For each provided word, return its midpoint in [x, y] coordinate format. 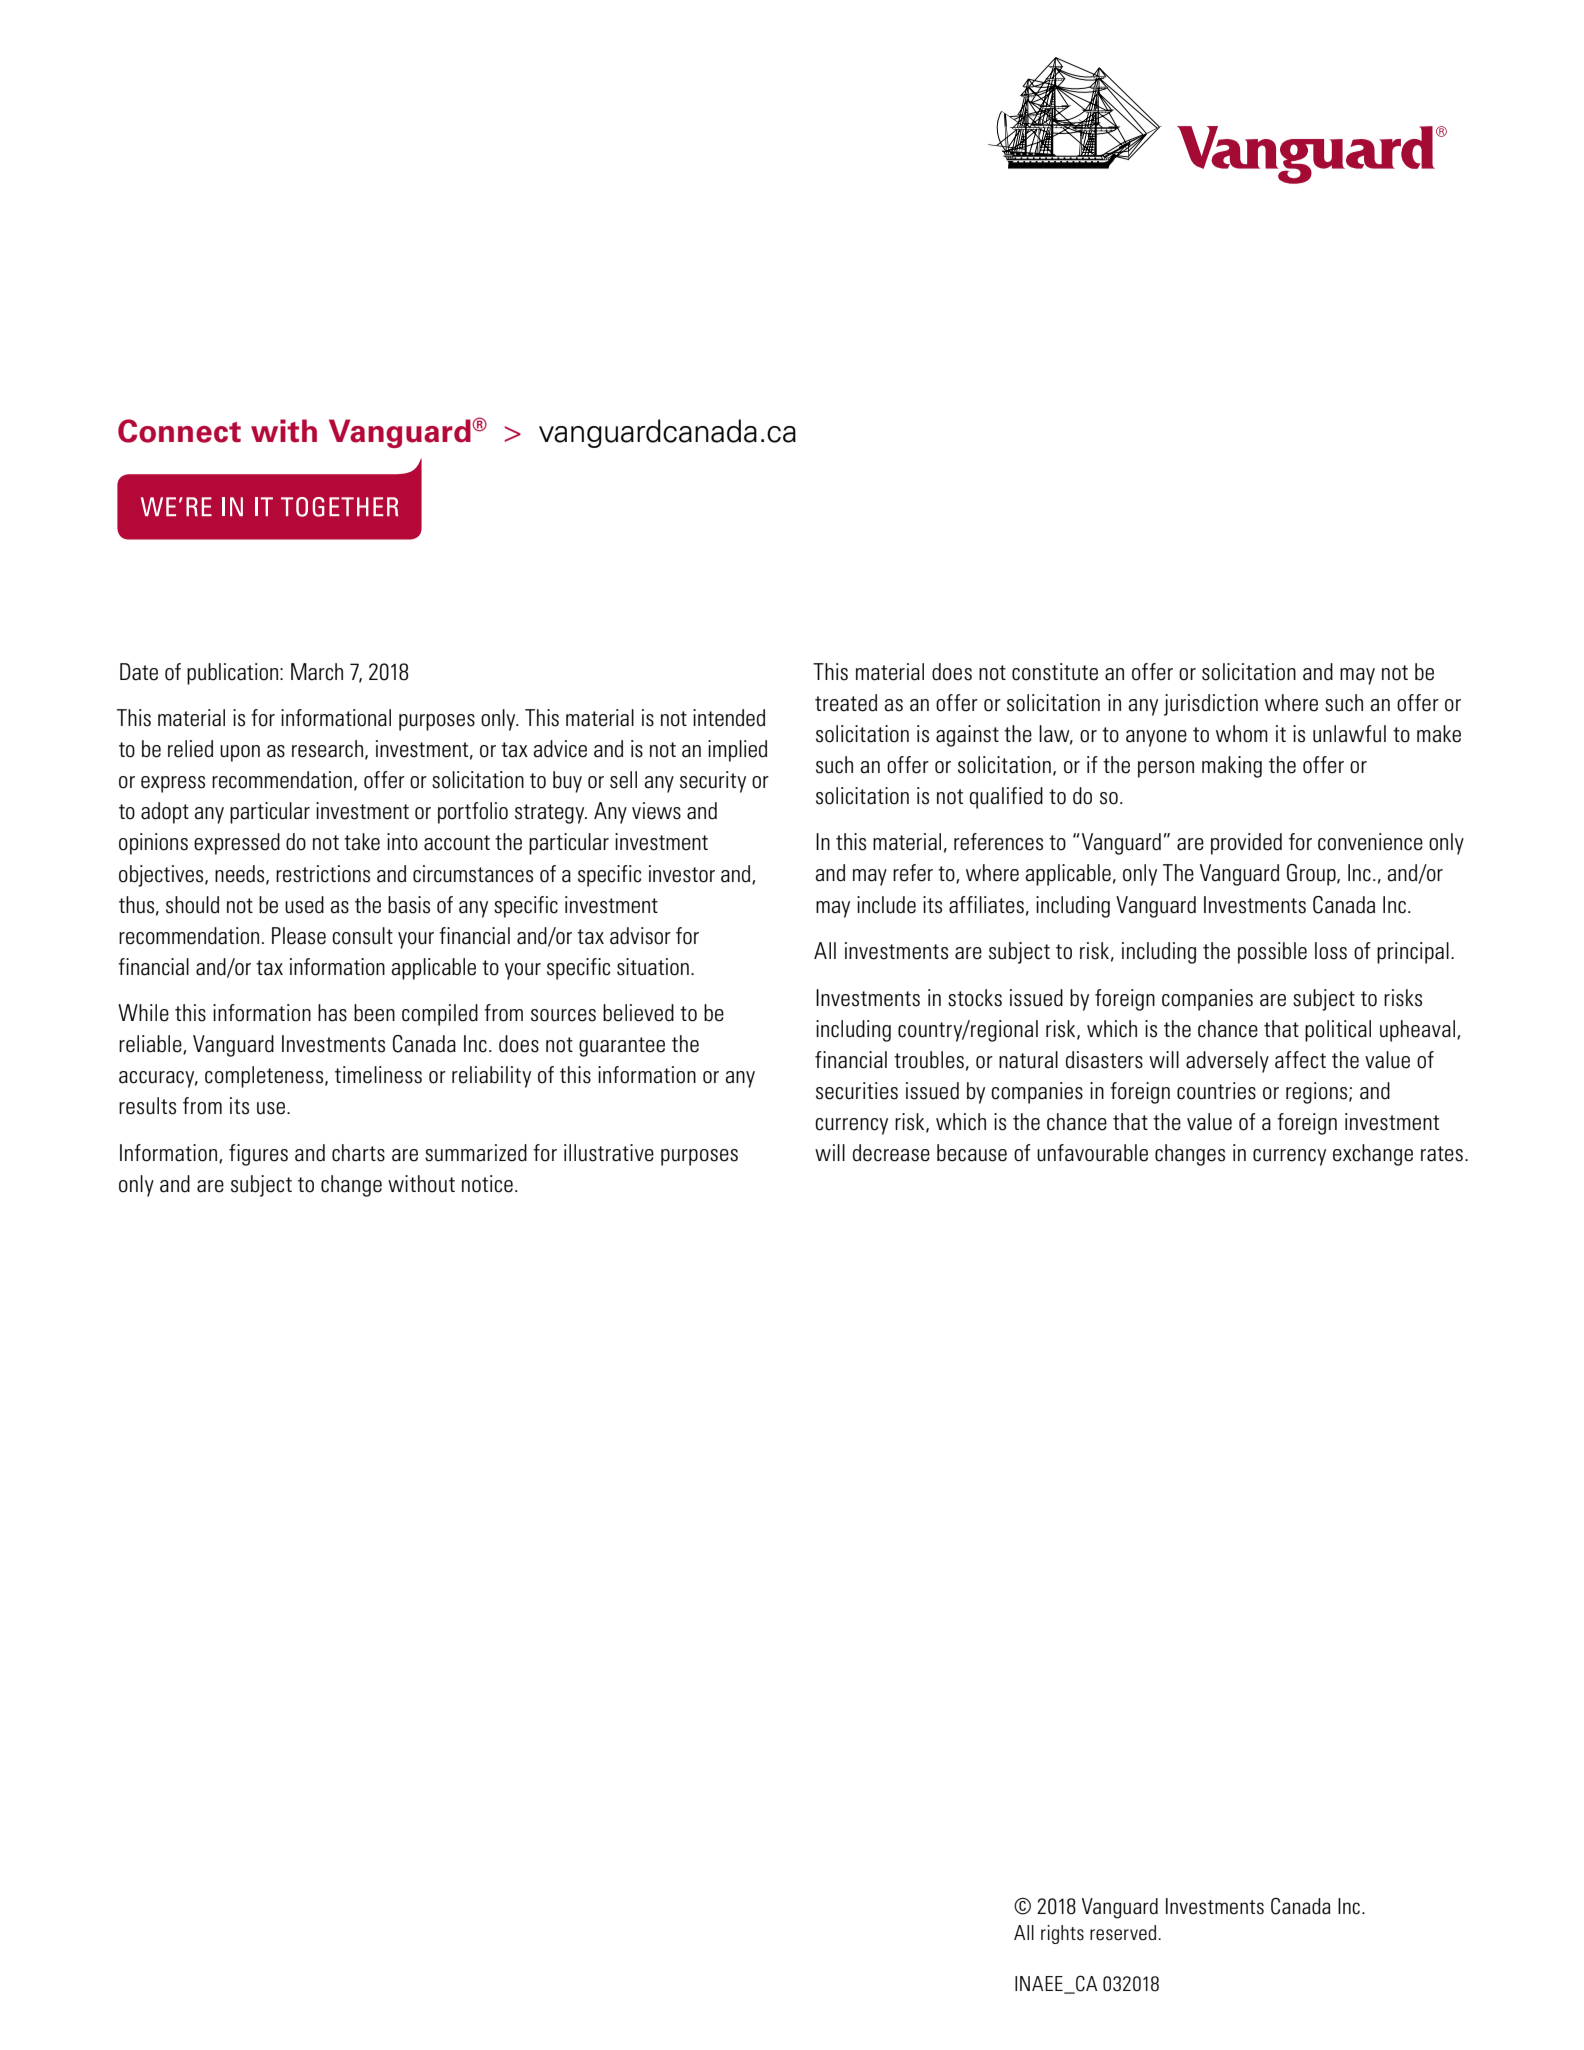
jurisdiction [1211, 705]
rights [1062, 1934]
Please [299, 936]
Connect [179, 431]
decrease [891, 1153]
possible [1272, 953]
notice [487, 1184]
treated [846, 703]
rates [1442, 1154]
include [886, 905]
